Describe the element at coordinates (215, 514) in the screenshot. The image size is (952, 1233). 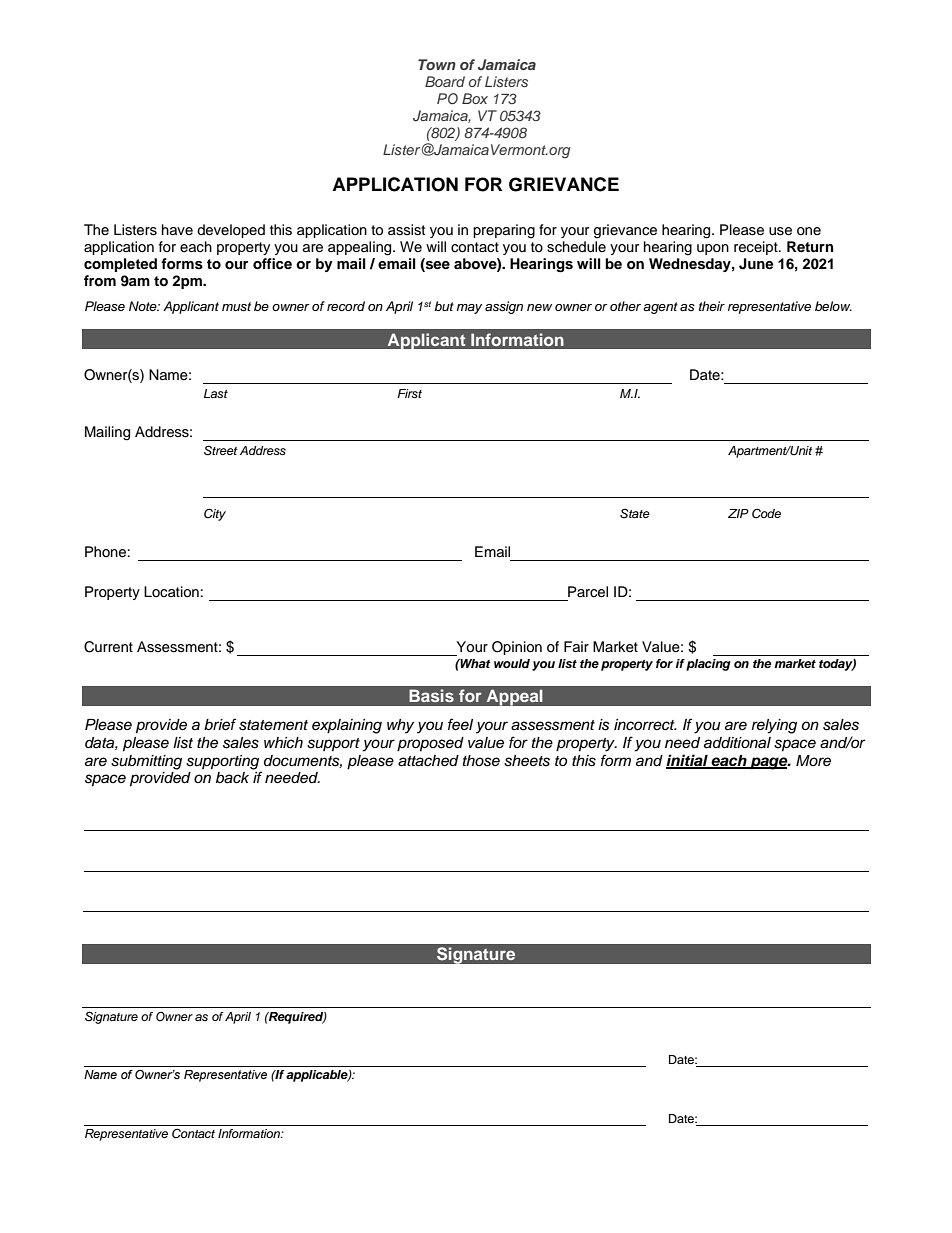
I see `City` at that location.
